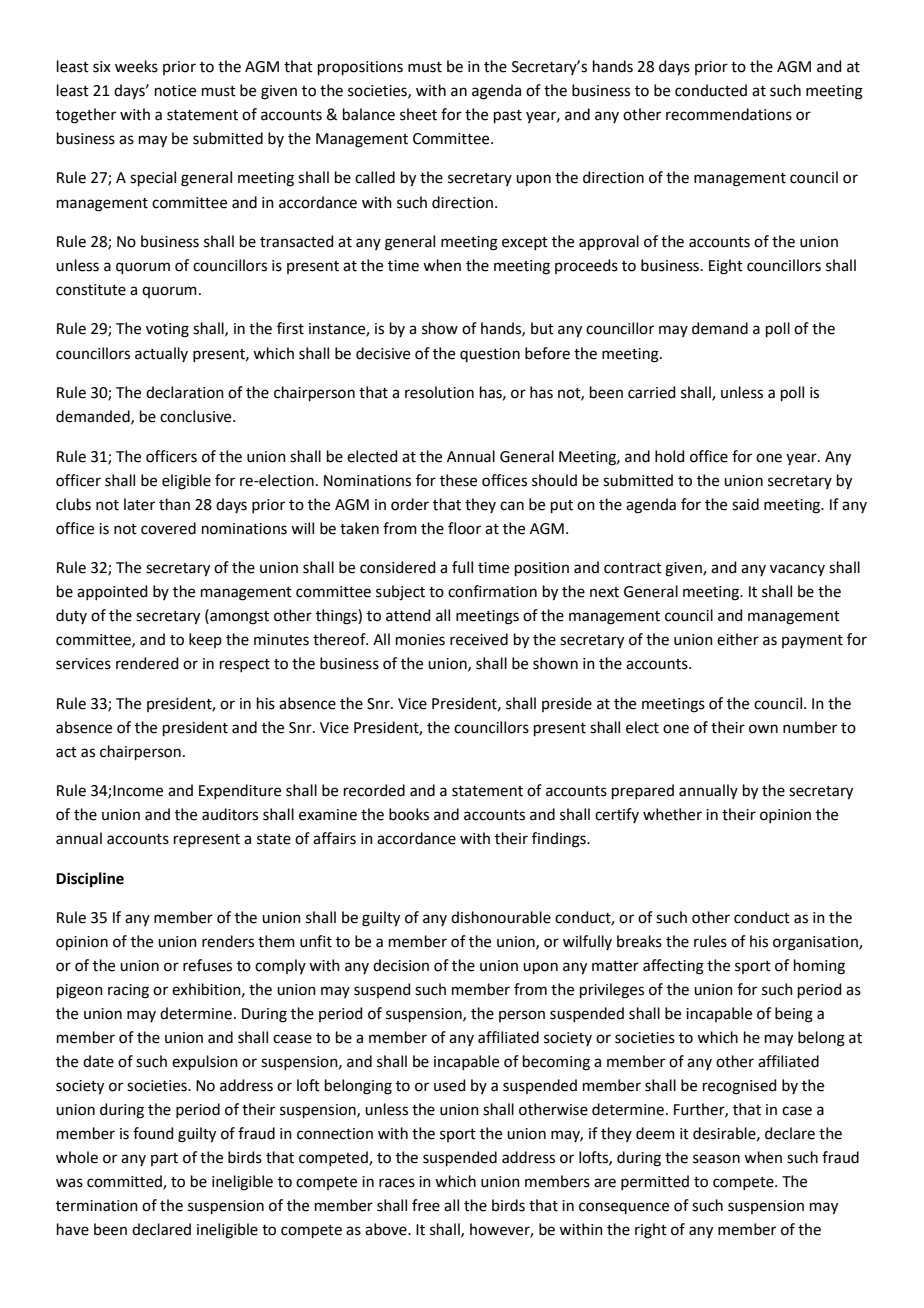 The image size is (924, 1308). Describe the element at coordinates (729, 114) in the image. I see `recommendations` at that location.
